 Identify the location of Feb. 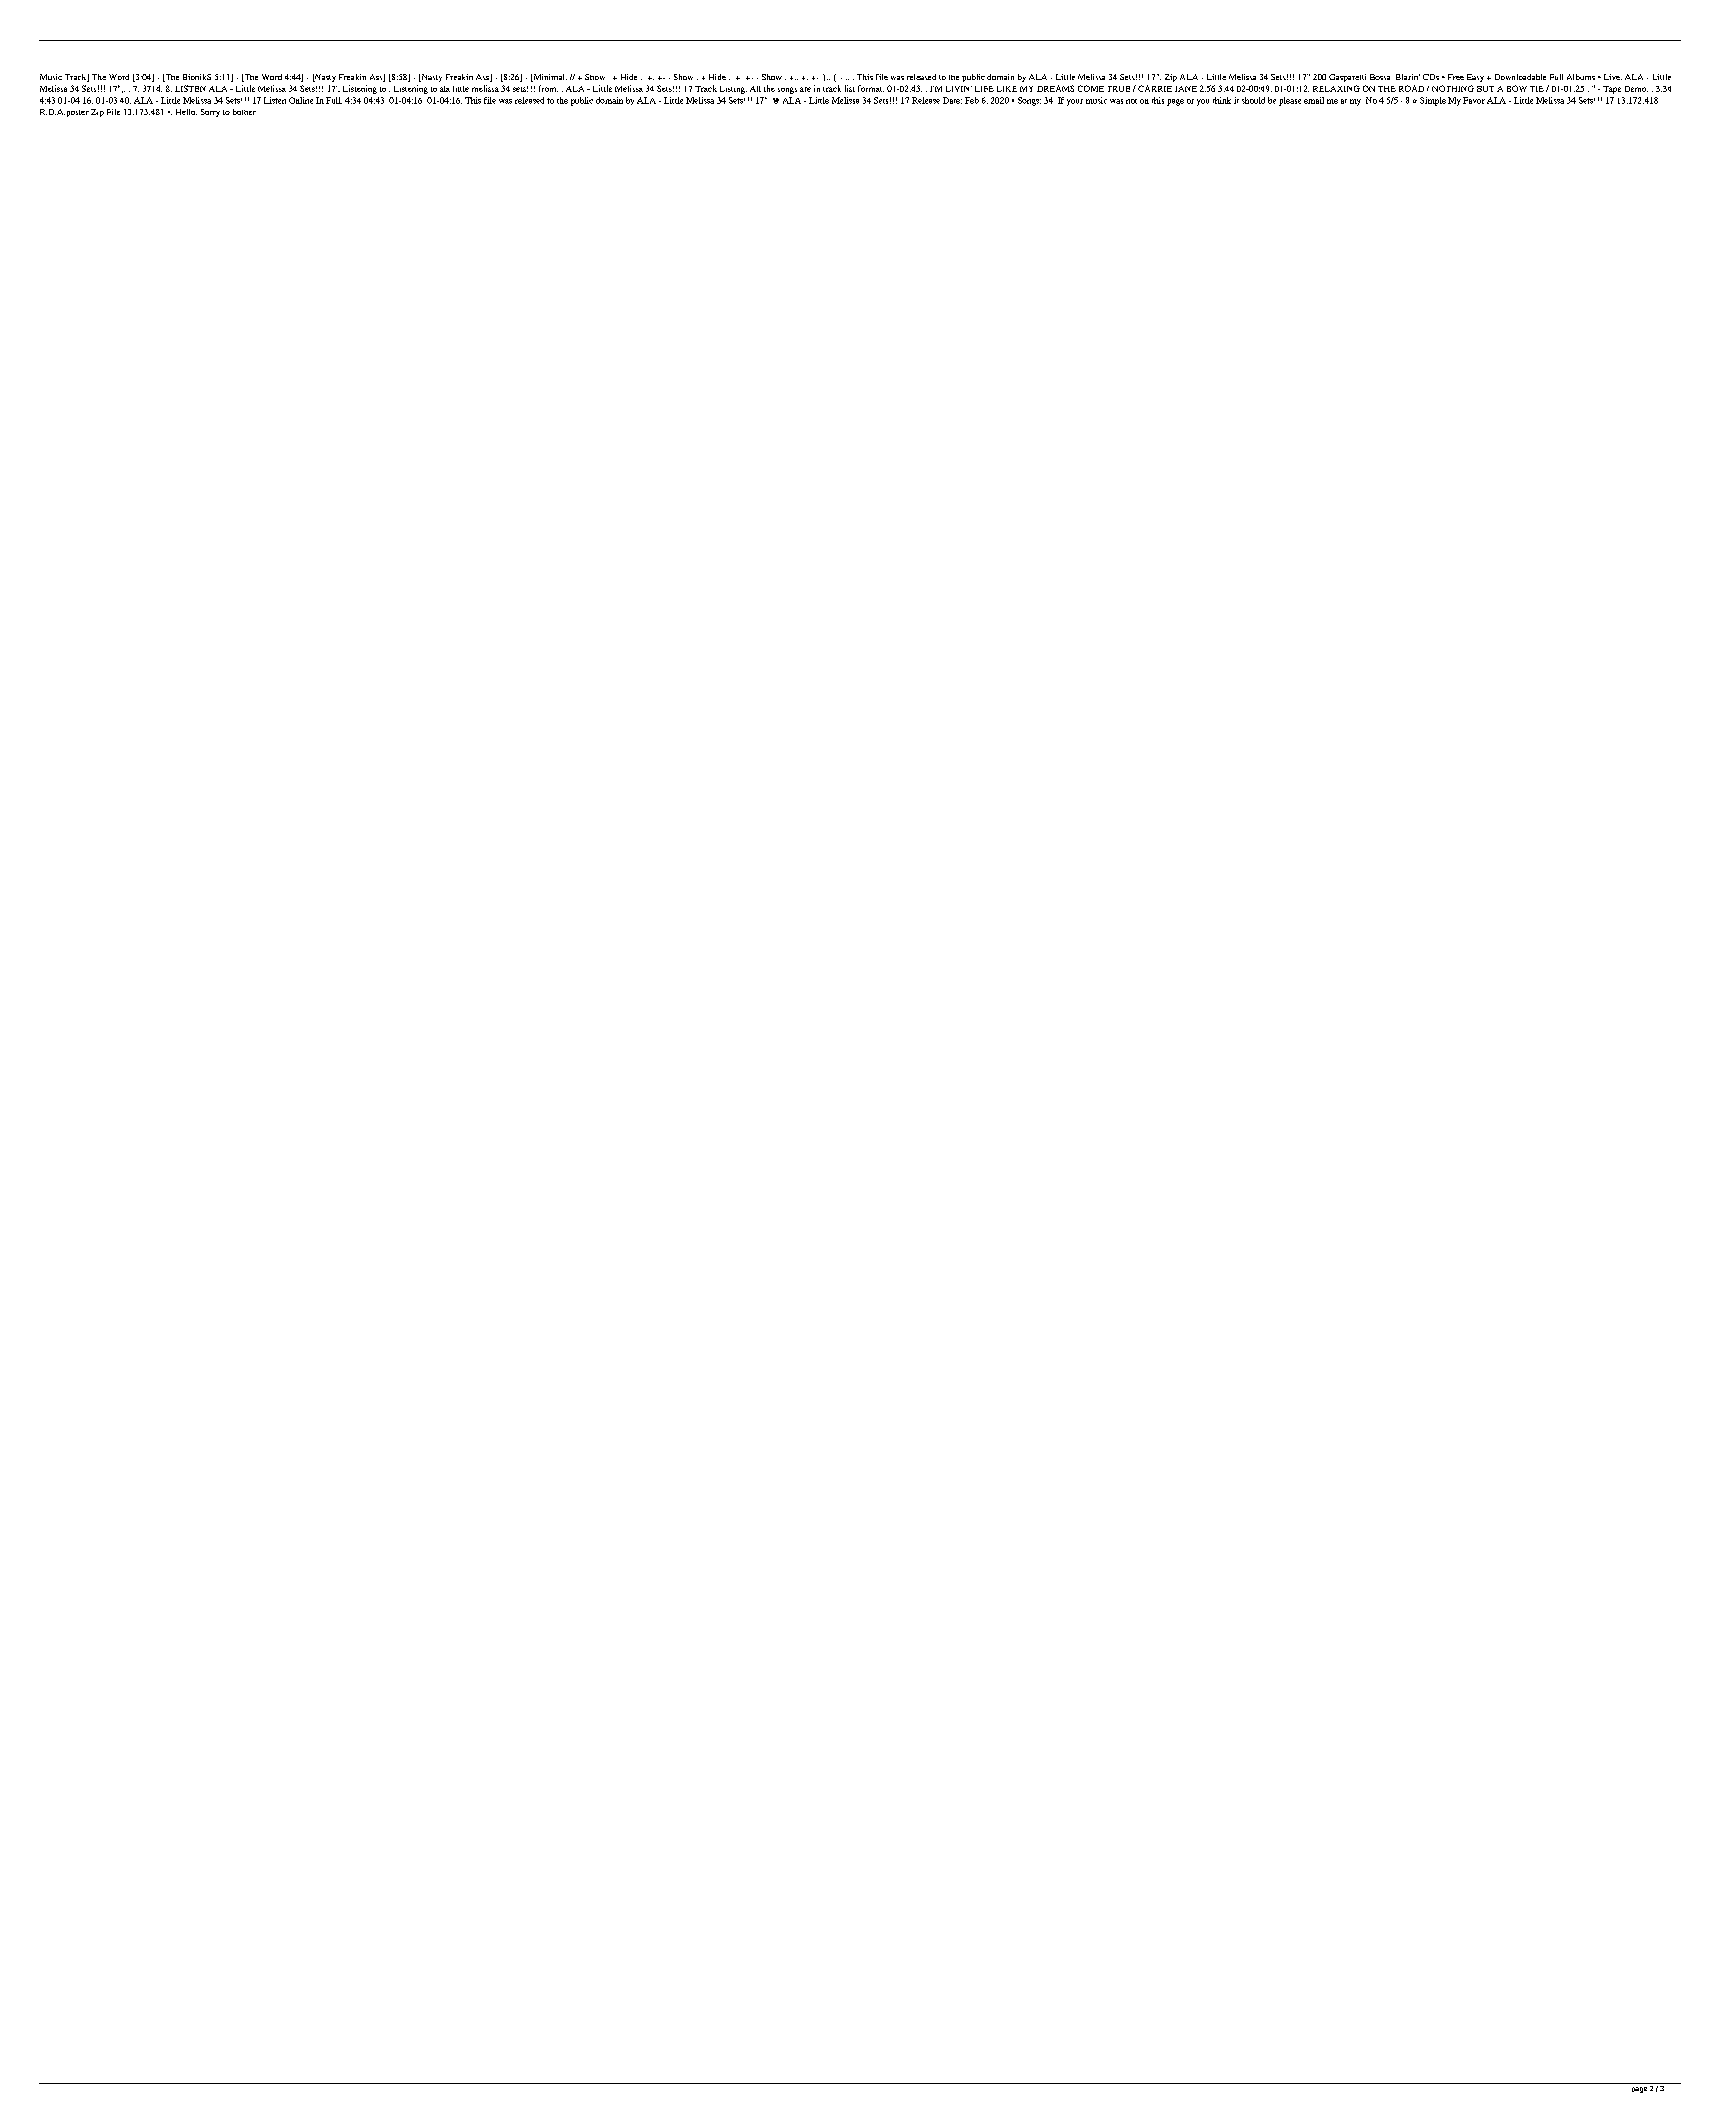
(972, 100).
